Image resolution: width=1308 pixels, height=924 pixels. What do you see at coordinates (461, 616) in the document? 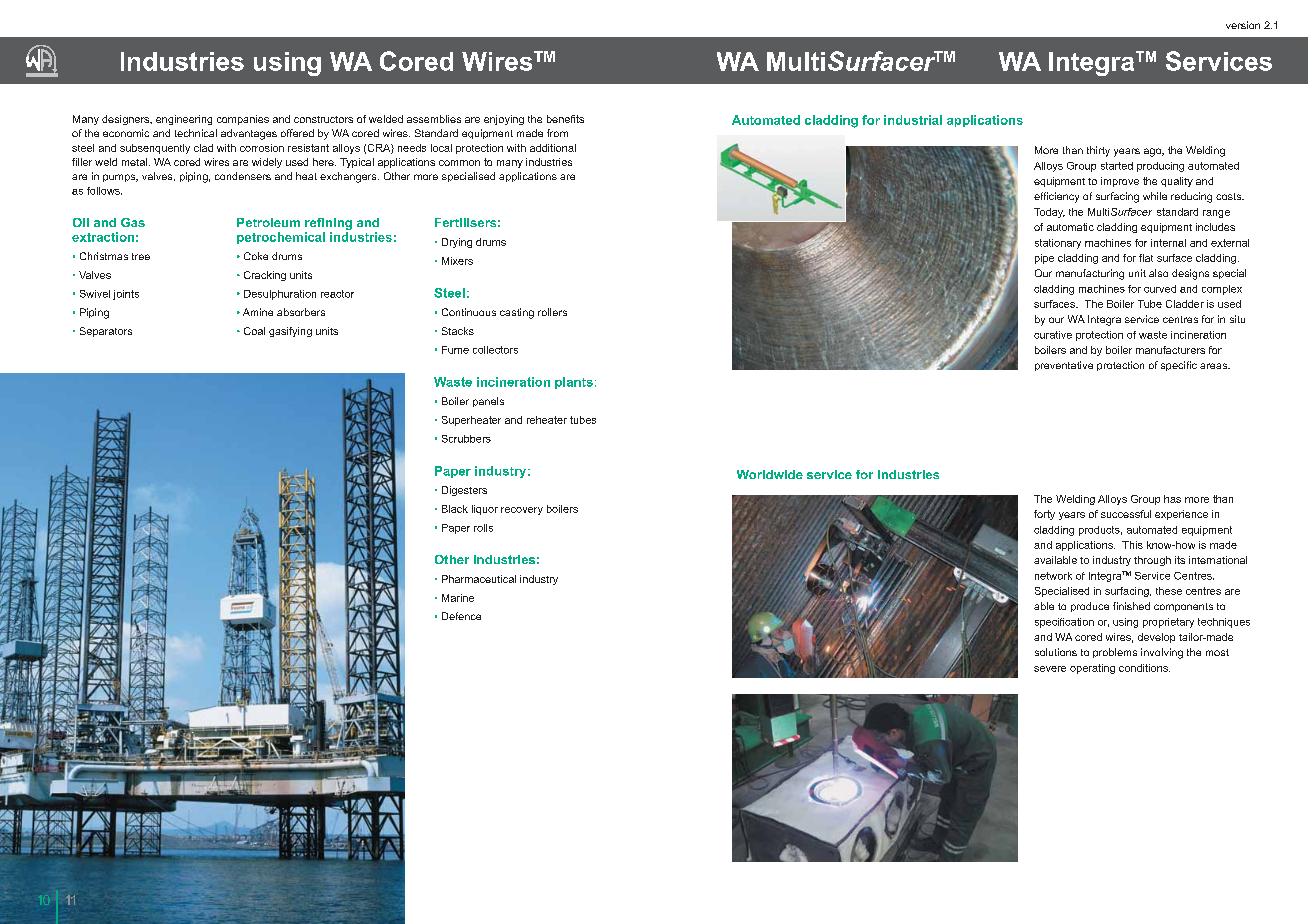
I see `Defence` at bounding box center [461, 616].
